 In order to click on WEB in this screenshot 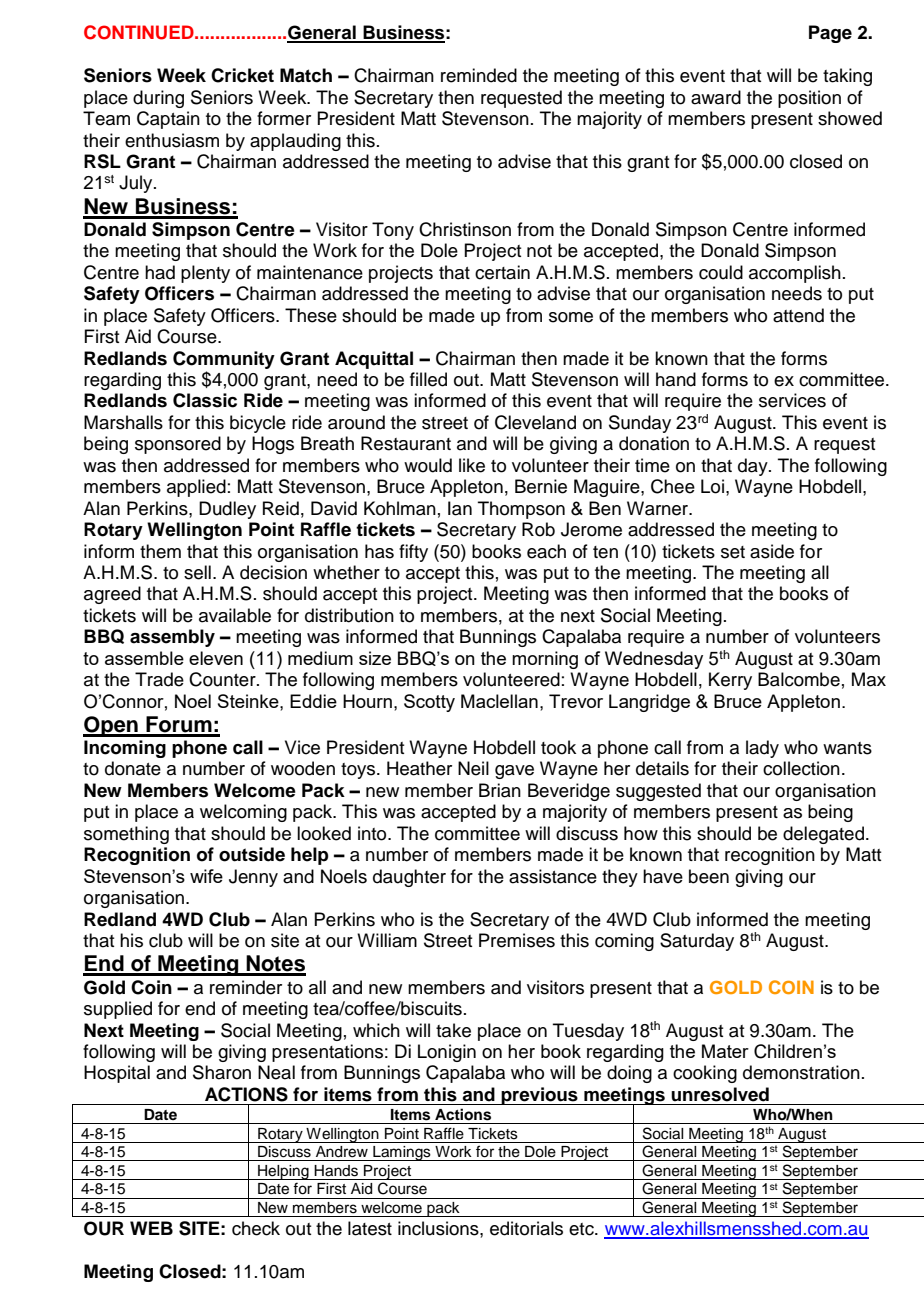, I will do `click(151, 1228)`.
